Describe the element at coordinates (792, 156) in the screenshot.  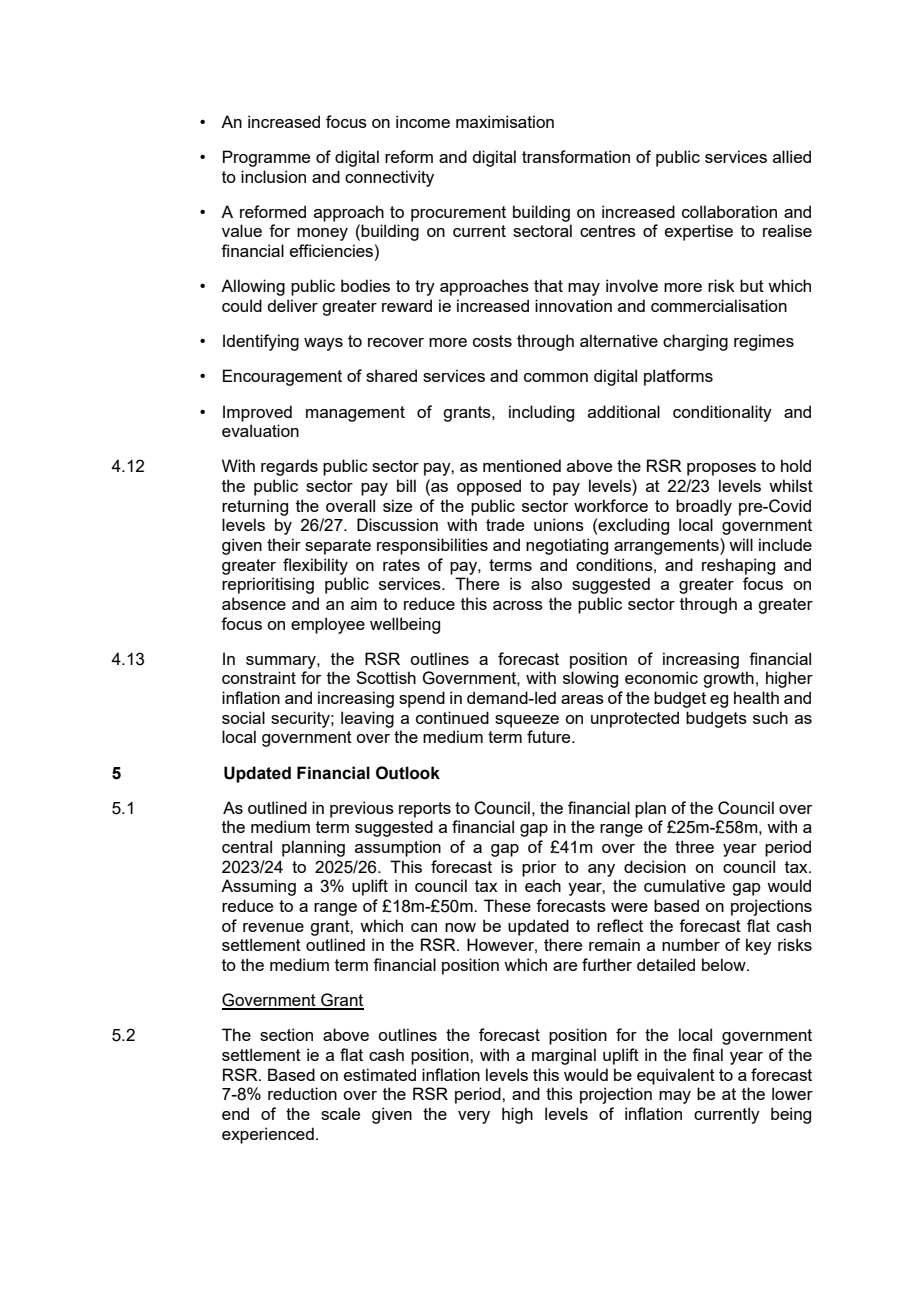
I see `allied` at that location.
